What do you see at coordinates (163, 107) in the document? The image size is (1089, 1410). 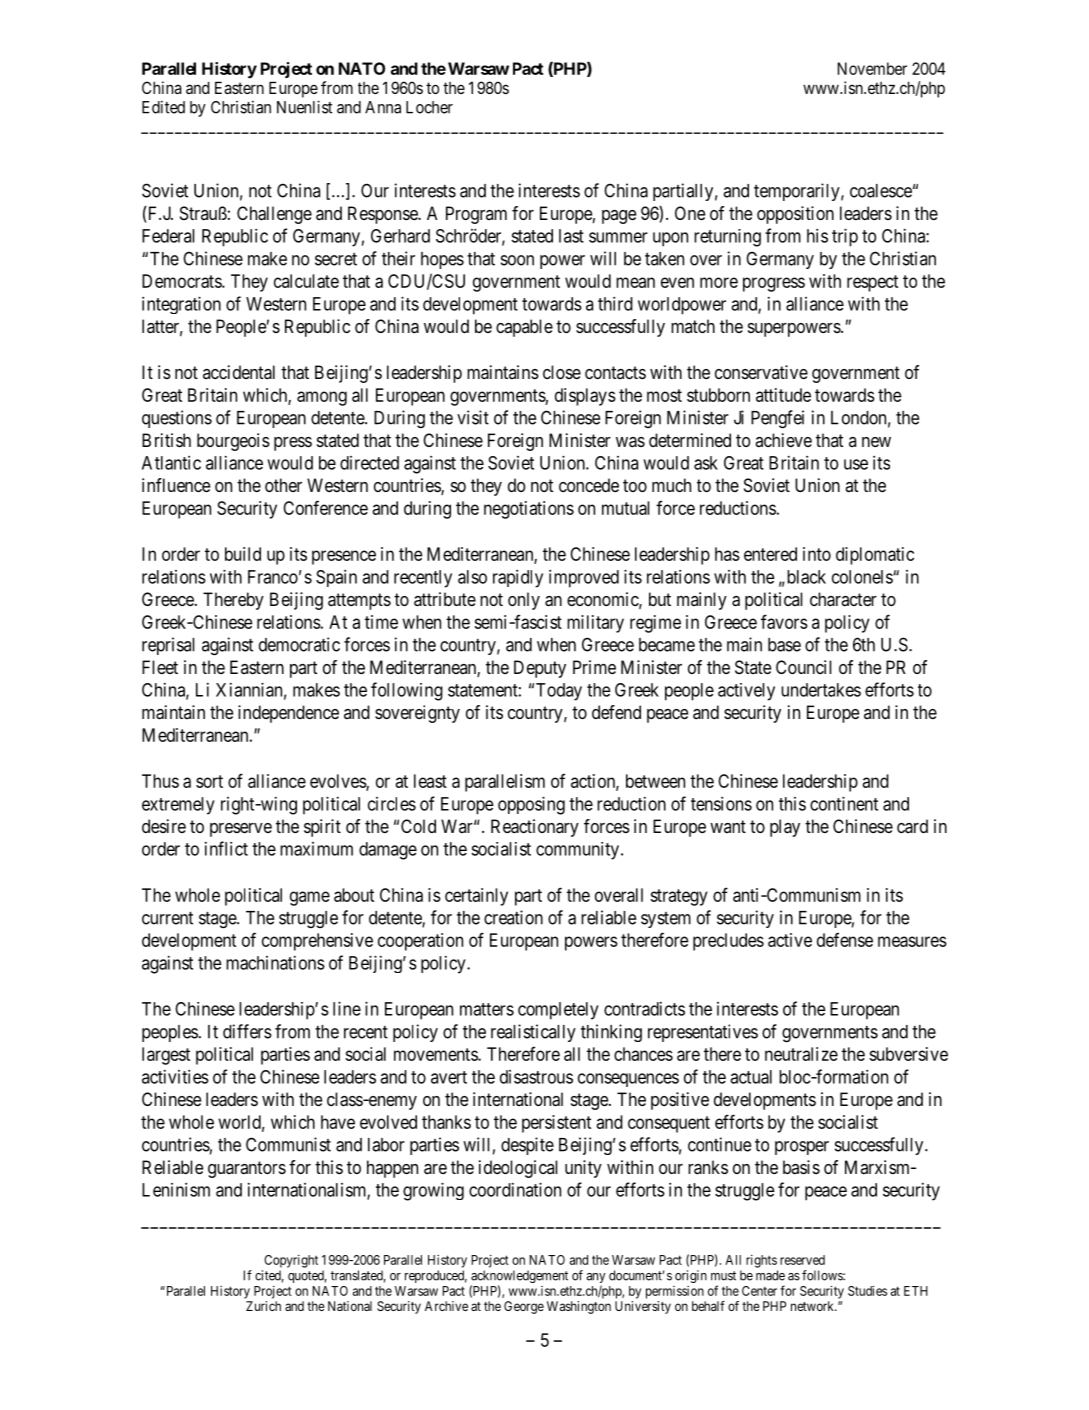 I see `Edited` at bounding box center [163, 107].
